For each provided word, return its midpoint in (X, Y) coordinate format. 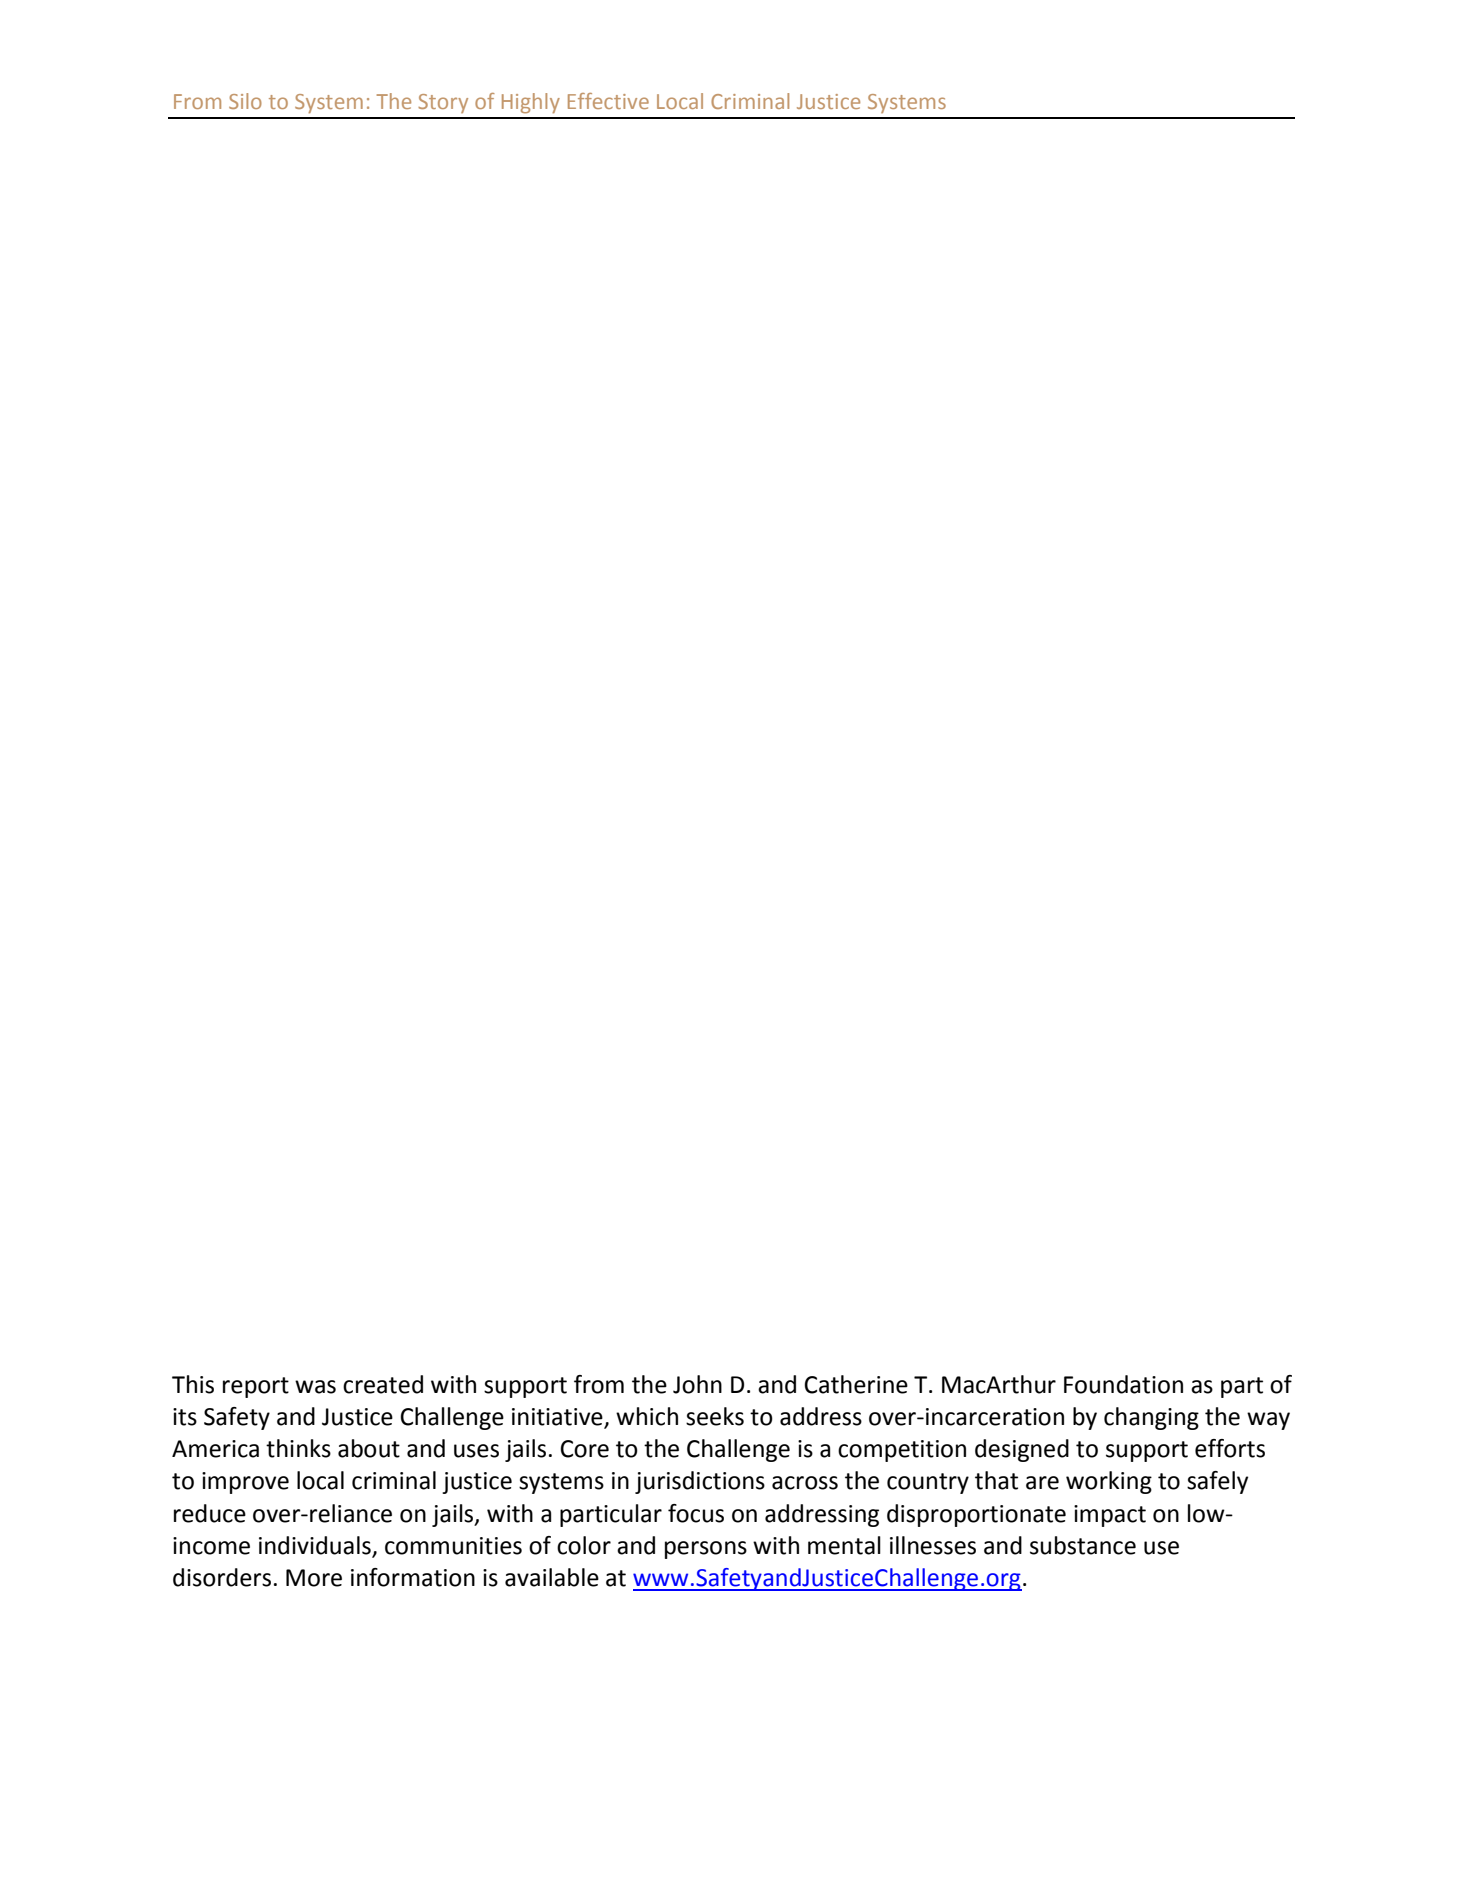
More (314, 1578)
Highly (531, 103)
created (383, 1384)
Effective (608, 101)
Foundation (1123, 1384)
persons (706, 1550)
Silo (245, 101)
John (697, 1384)
